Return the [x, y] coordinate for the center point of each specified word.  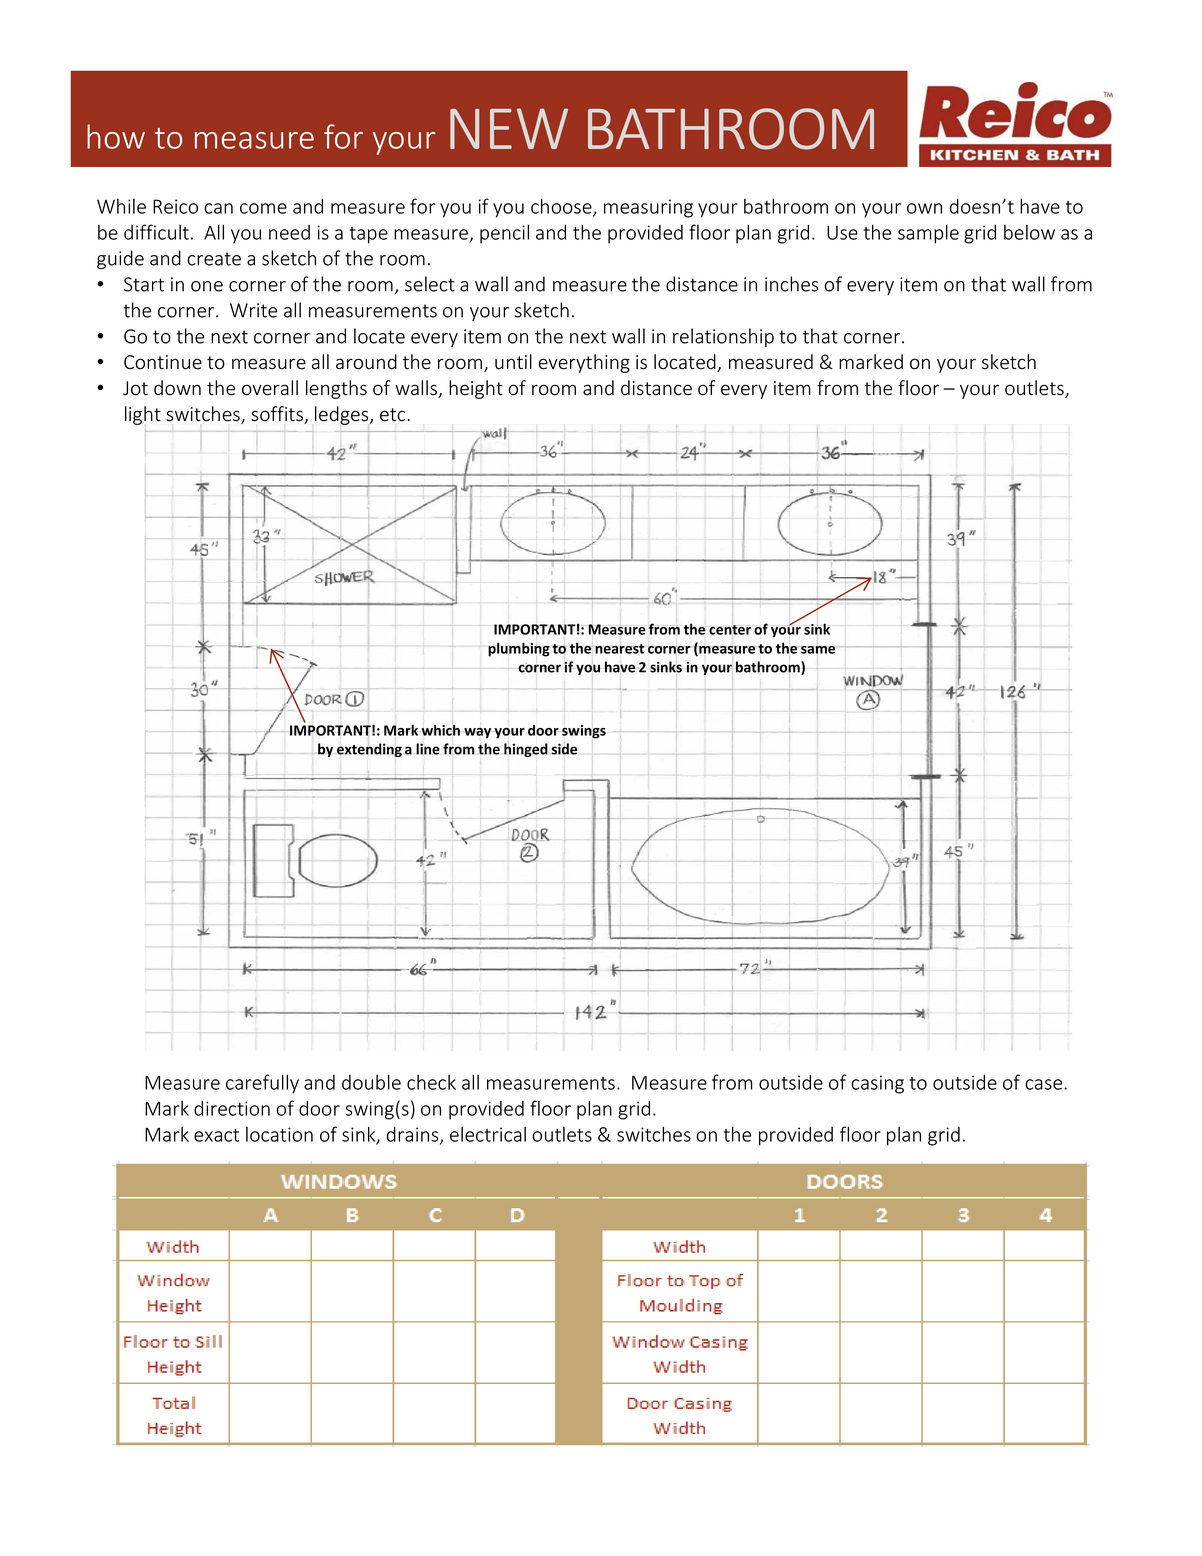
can [218, 208]
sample [928, 234]
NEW [509, 128]
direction [232, 1108]
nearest [620, 649]
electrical [488, 1134]
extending [369, 750]
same [818, 650]
